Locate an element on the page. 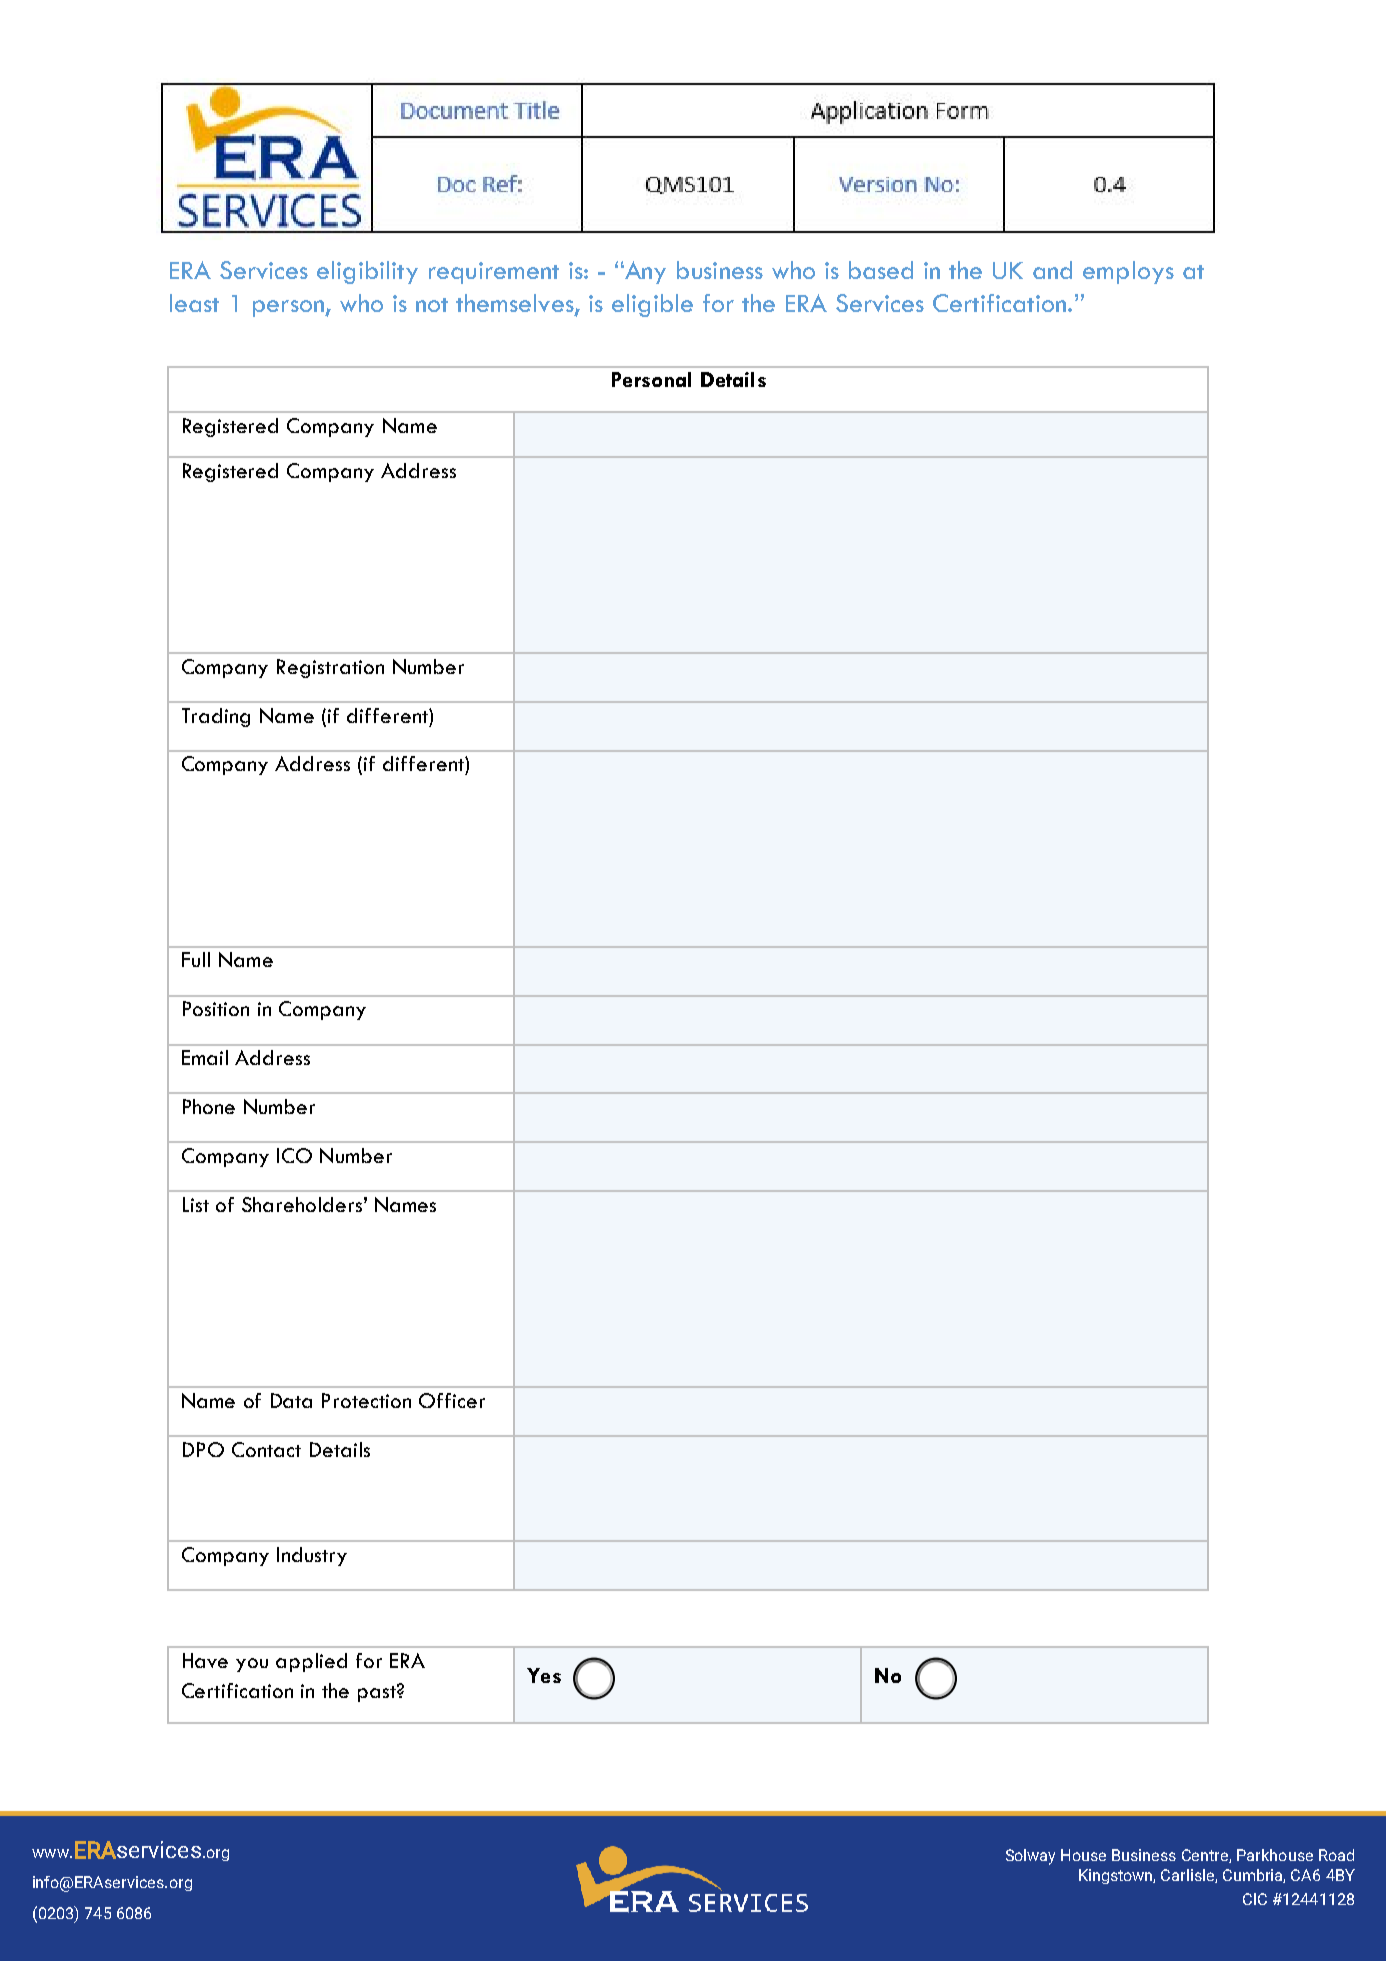  Yes is located at coordinates (544, 1675).
